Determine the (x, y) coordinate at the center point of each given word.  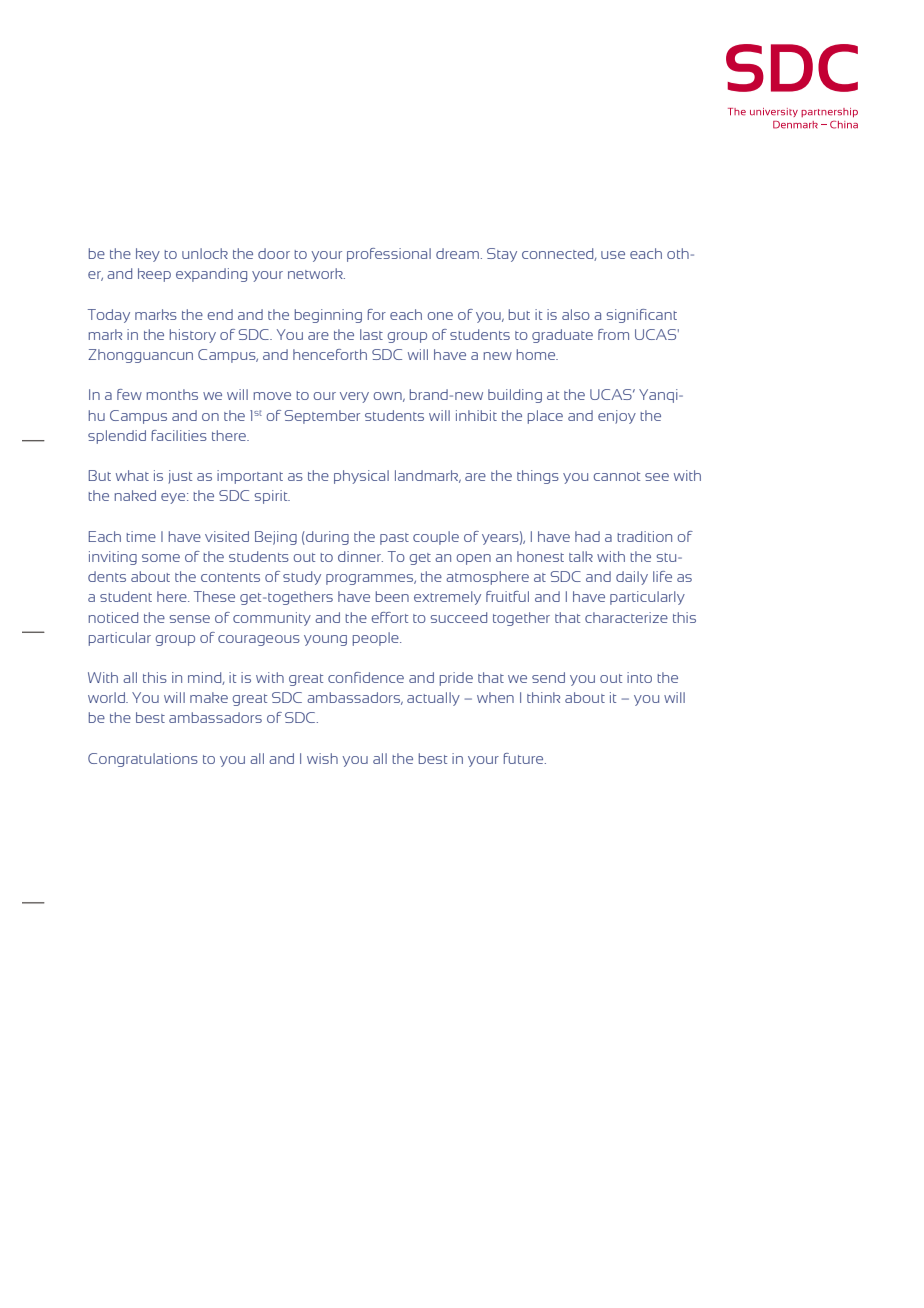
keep (154, 275)
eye (174, 498)
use (613, 255)
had (587, 536)
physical (361, 477)
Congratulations (143, 760)
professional (389, 255)
